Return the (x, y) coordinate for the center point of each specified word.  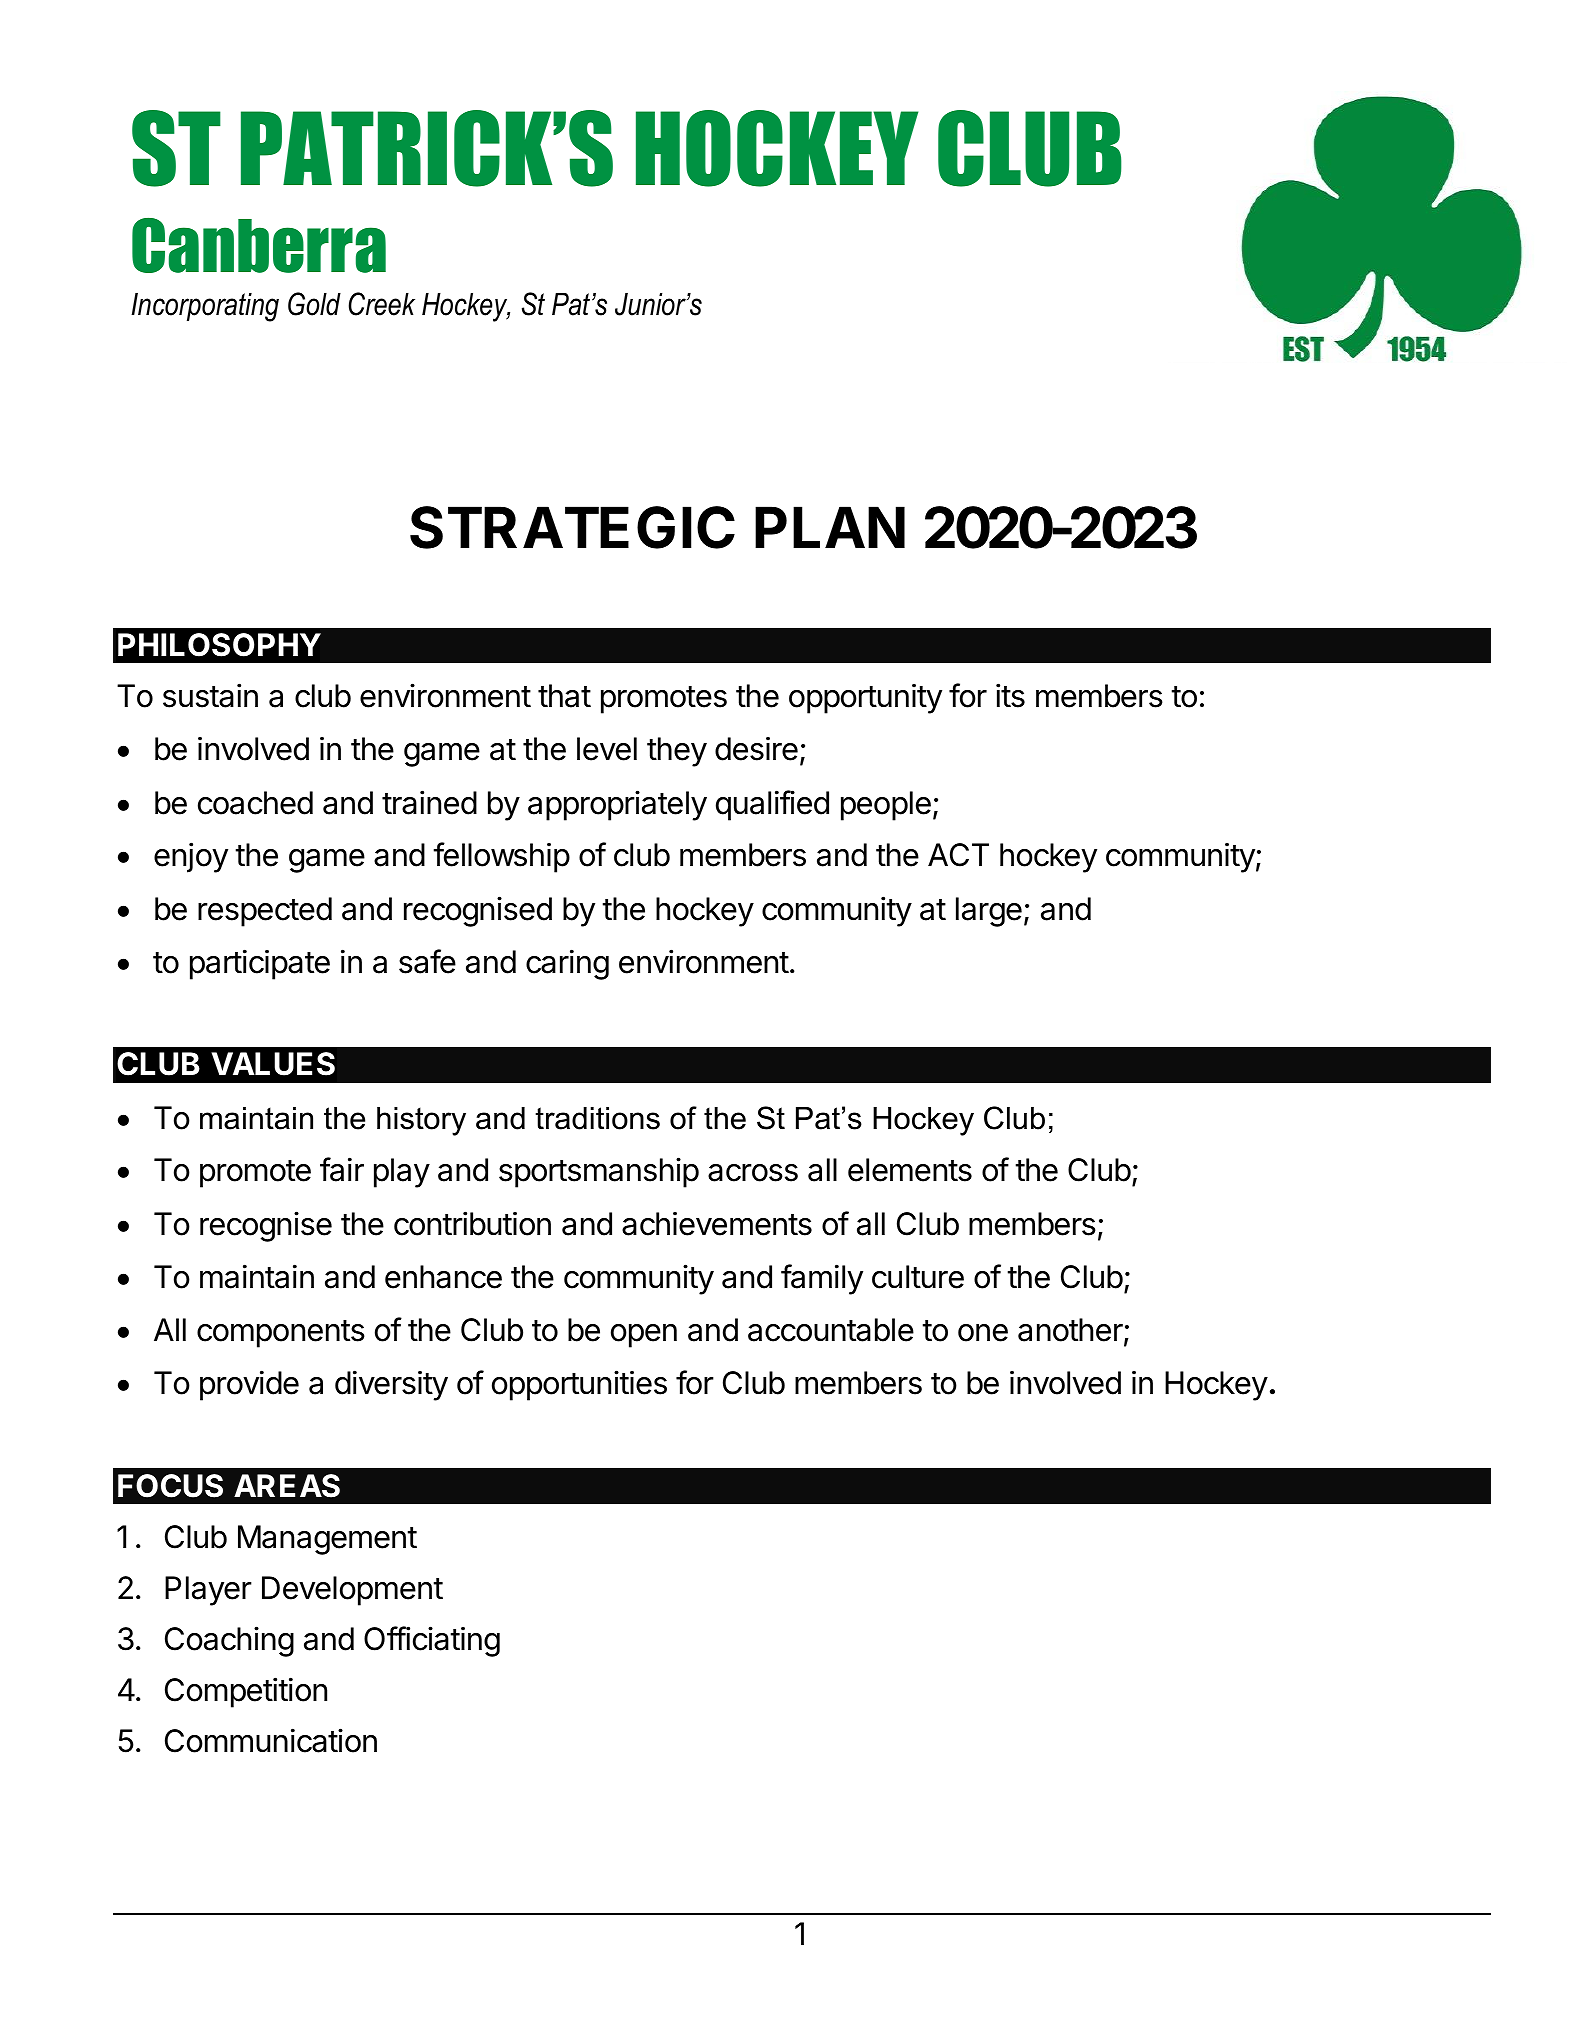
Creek (382, 304)
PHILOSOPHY (219, 645)
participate (260, 964)
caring (567, 964)
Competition (246, 1692)
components (281, 1334)
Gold (314, 304)
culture (918, 1277)
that (564, 696)
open (644, 1336)
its (1010, 695)
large (989, 912)
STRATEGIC (572, 527)
